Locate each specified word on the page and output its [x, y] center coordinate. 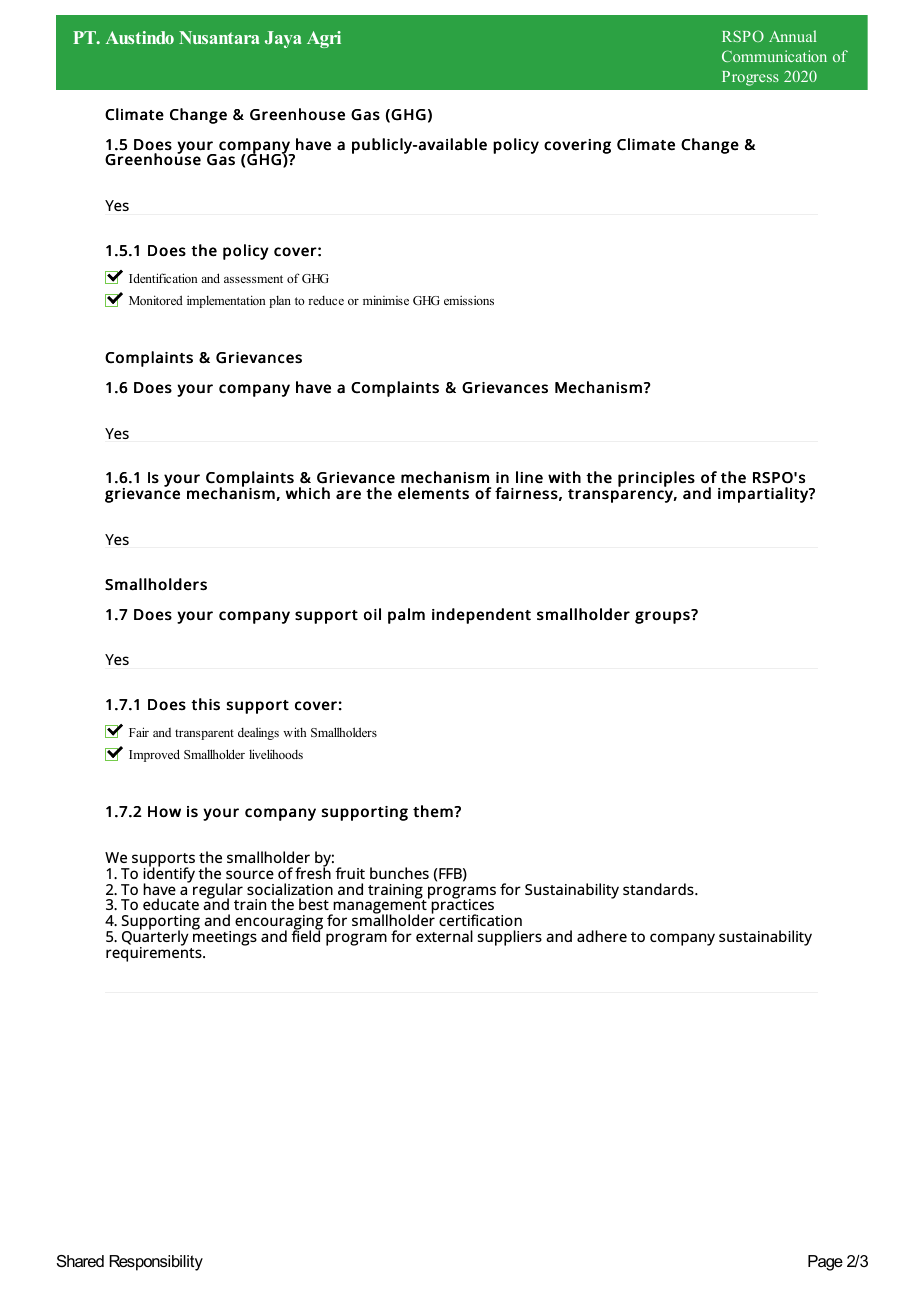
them [434, 811]
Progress [750, 78]
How [164, 812]
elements [433, 493]
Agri [324, 39]
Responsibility [156, 1263]
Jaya [283, 39]
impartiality [764, 495]
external [444, 936]
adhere [602, 936]
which [308, 493]
